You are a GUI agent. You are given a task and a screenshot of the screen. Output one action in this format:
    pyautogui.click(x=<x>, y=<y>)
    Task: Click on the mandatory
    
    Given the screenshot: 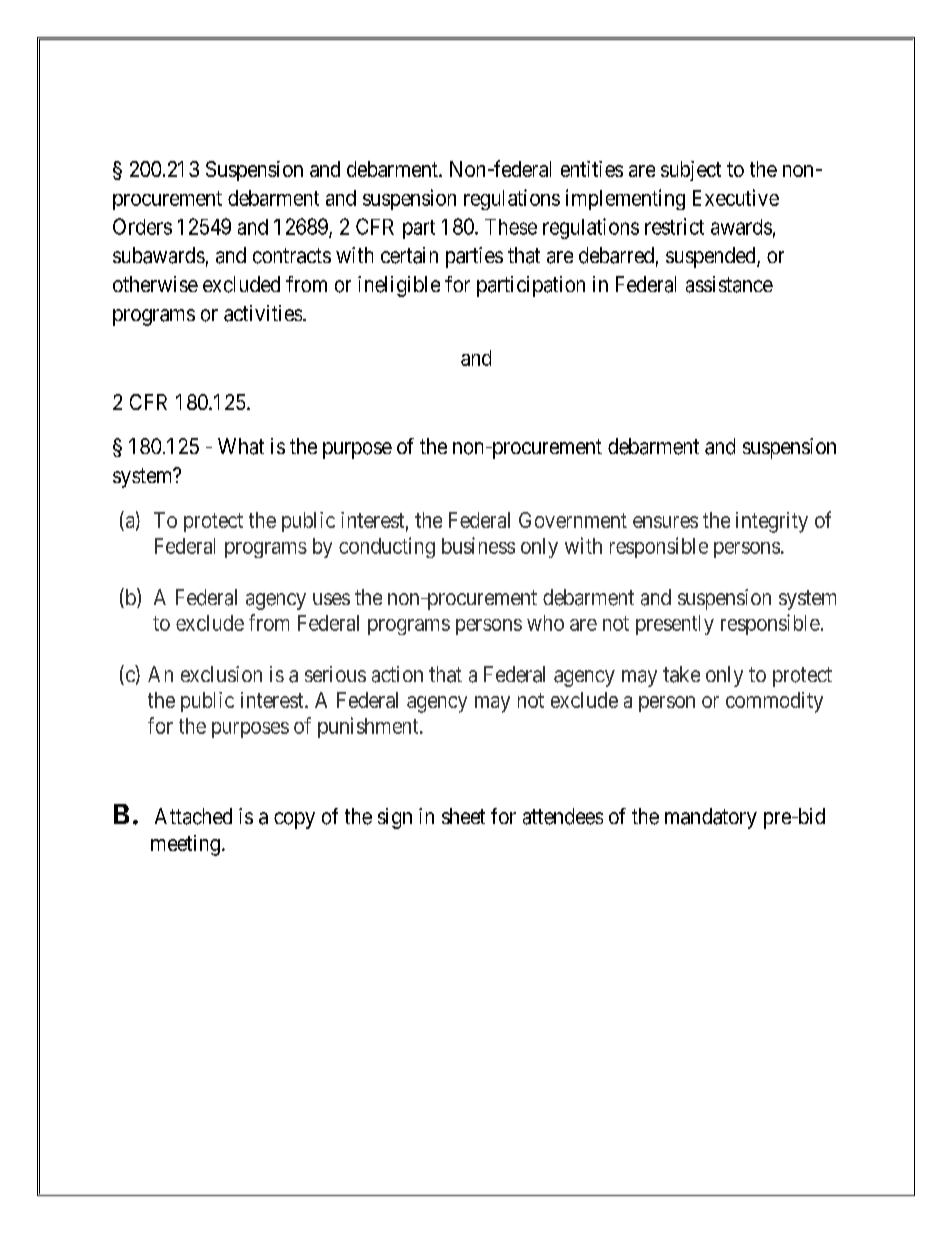 What is the action you would take?
    pyautogui.click(x=711, y=818)
